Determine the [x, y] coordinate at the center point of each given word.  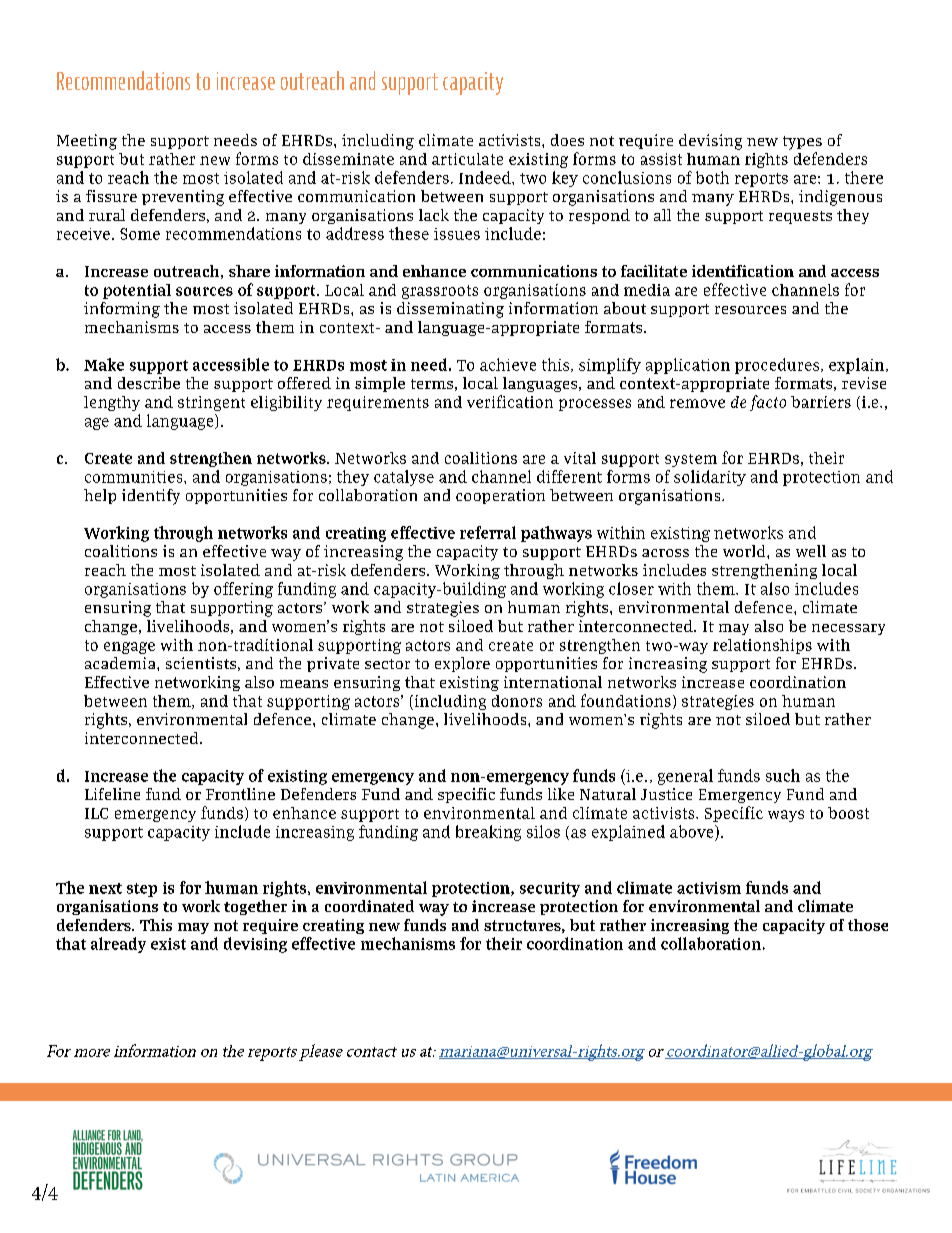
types [802, 143]
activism [709, 888]
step [142, 890]
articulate [467, 159]
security [550, 889]
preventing [183, 198]
